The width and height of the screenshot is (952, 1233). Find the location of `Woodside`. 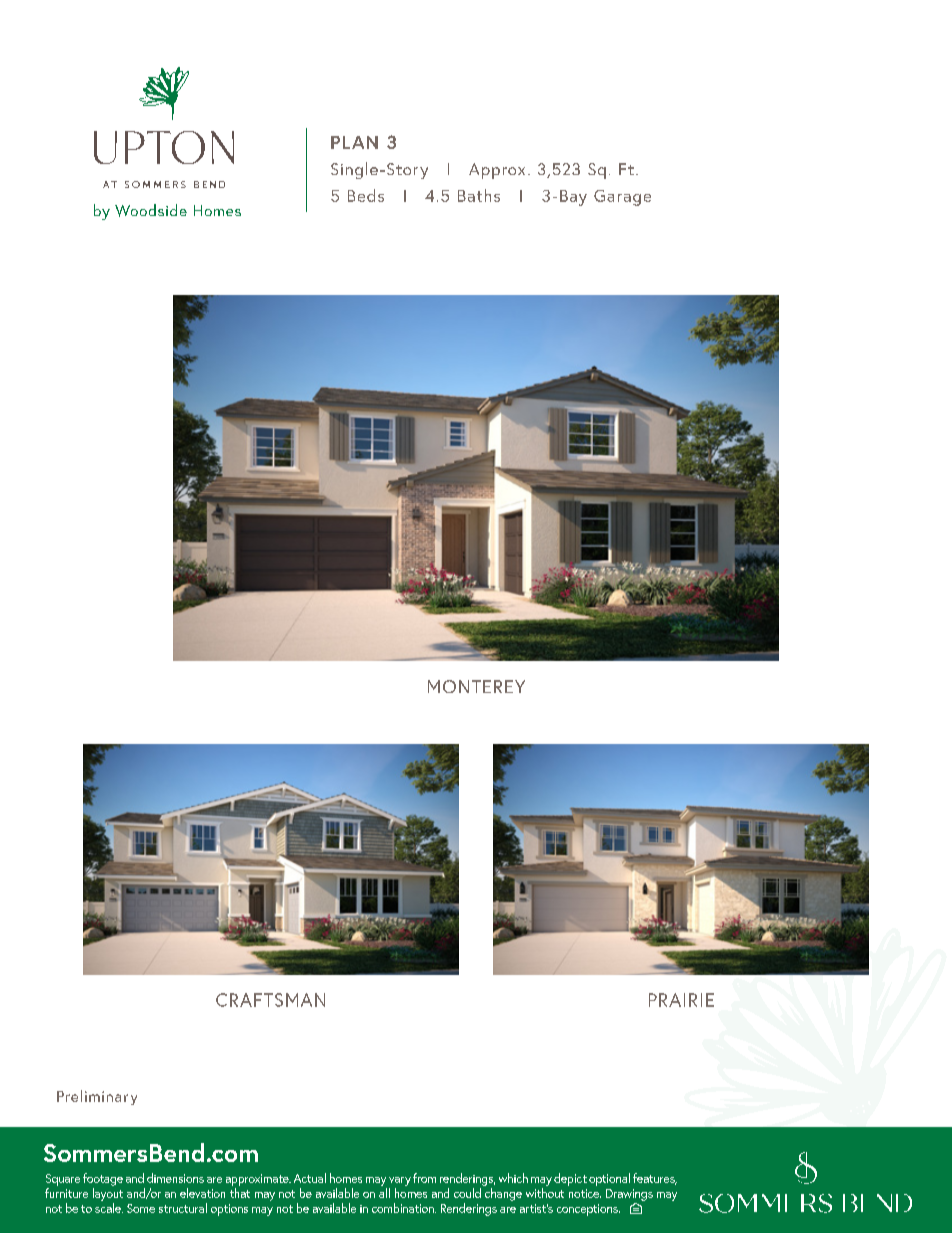

Woodside is located at coordinates (151, 210).
